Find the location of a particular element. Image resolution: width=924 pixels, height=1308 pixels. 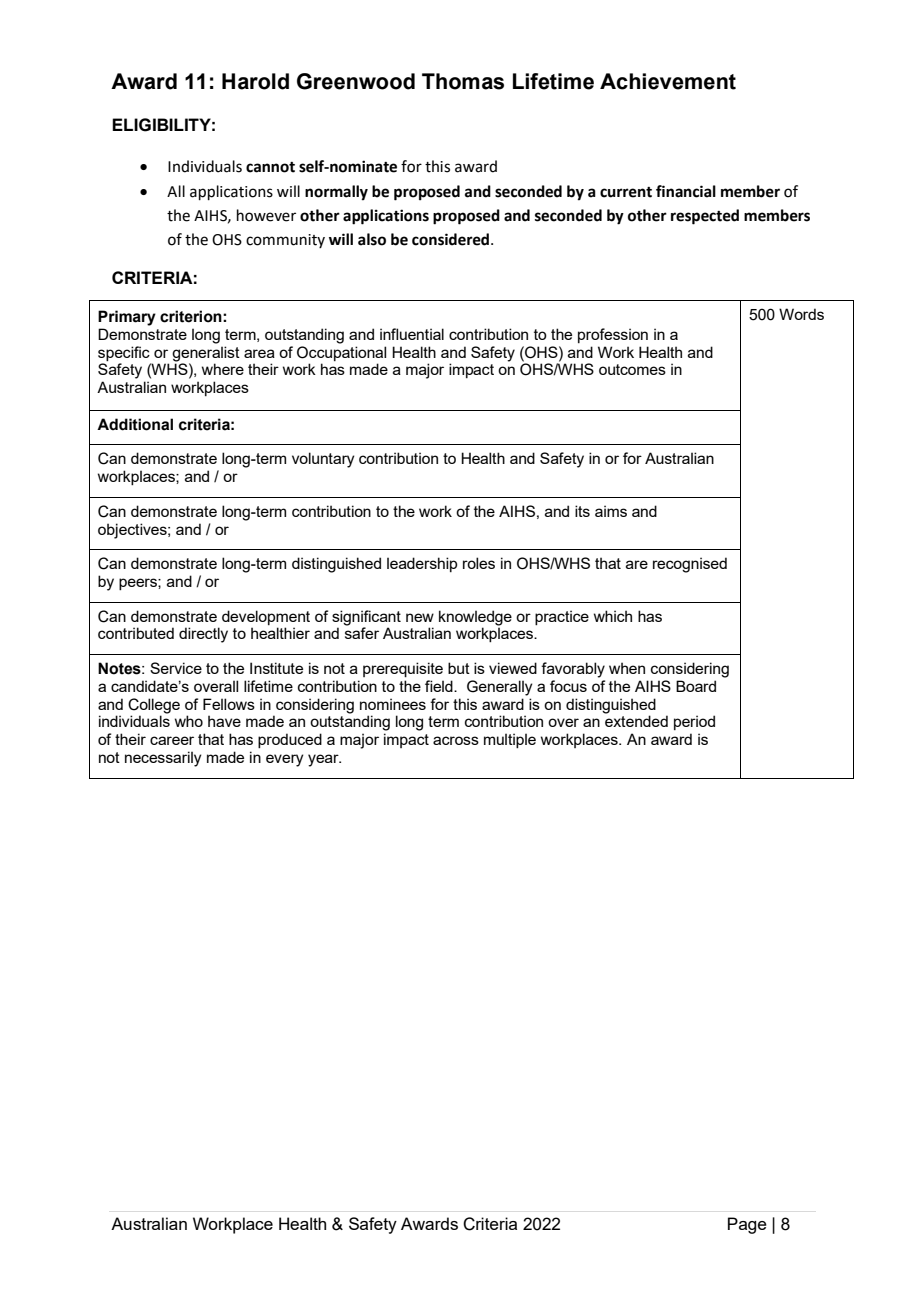

Harold is located at coordinates (255, 81).
